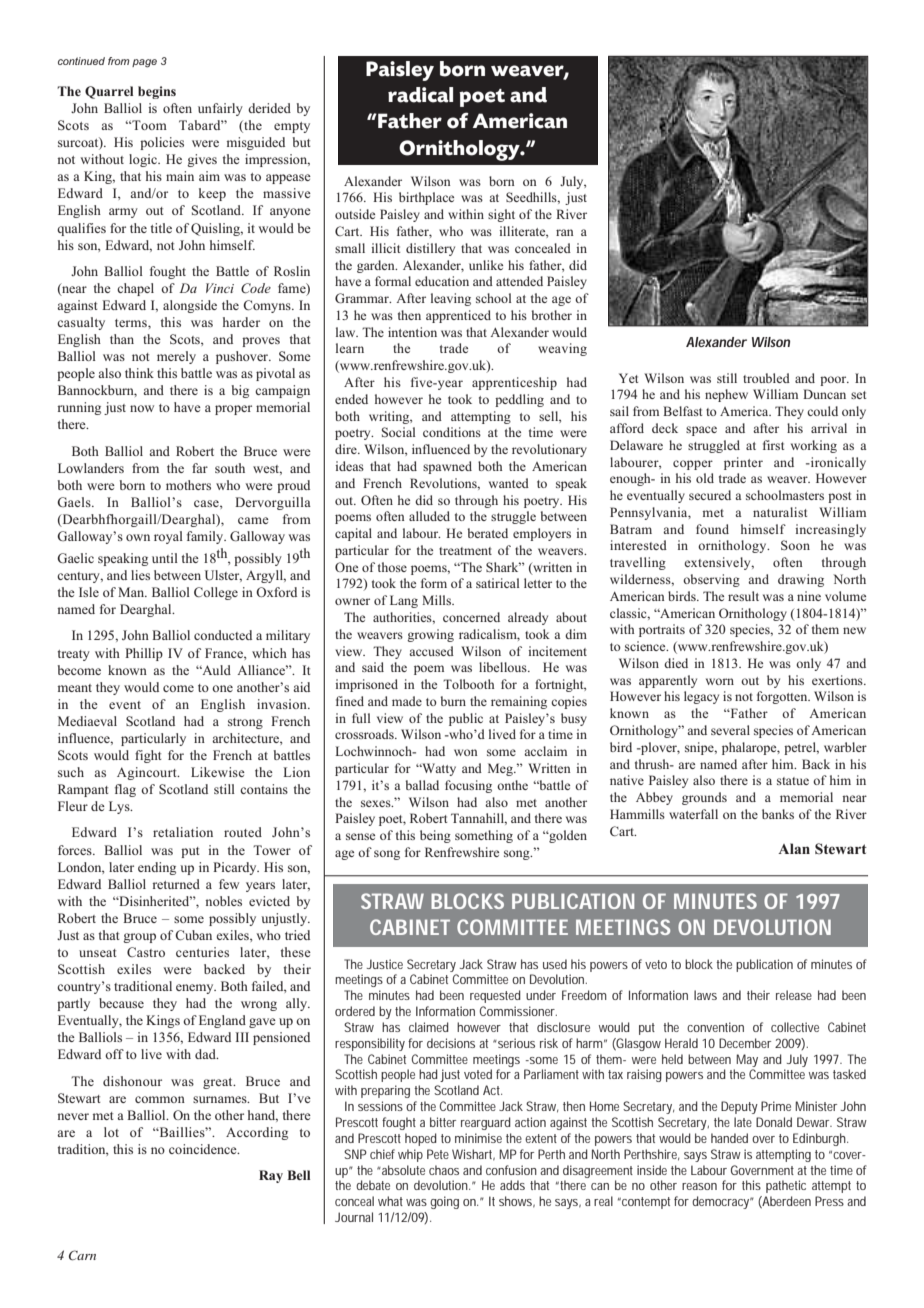  I want to click on being, so click(435, 836).
